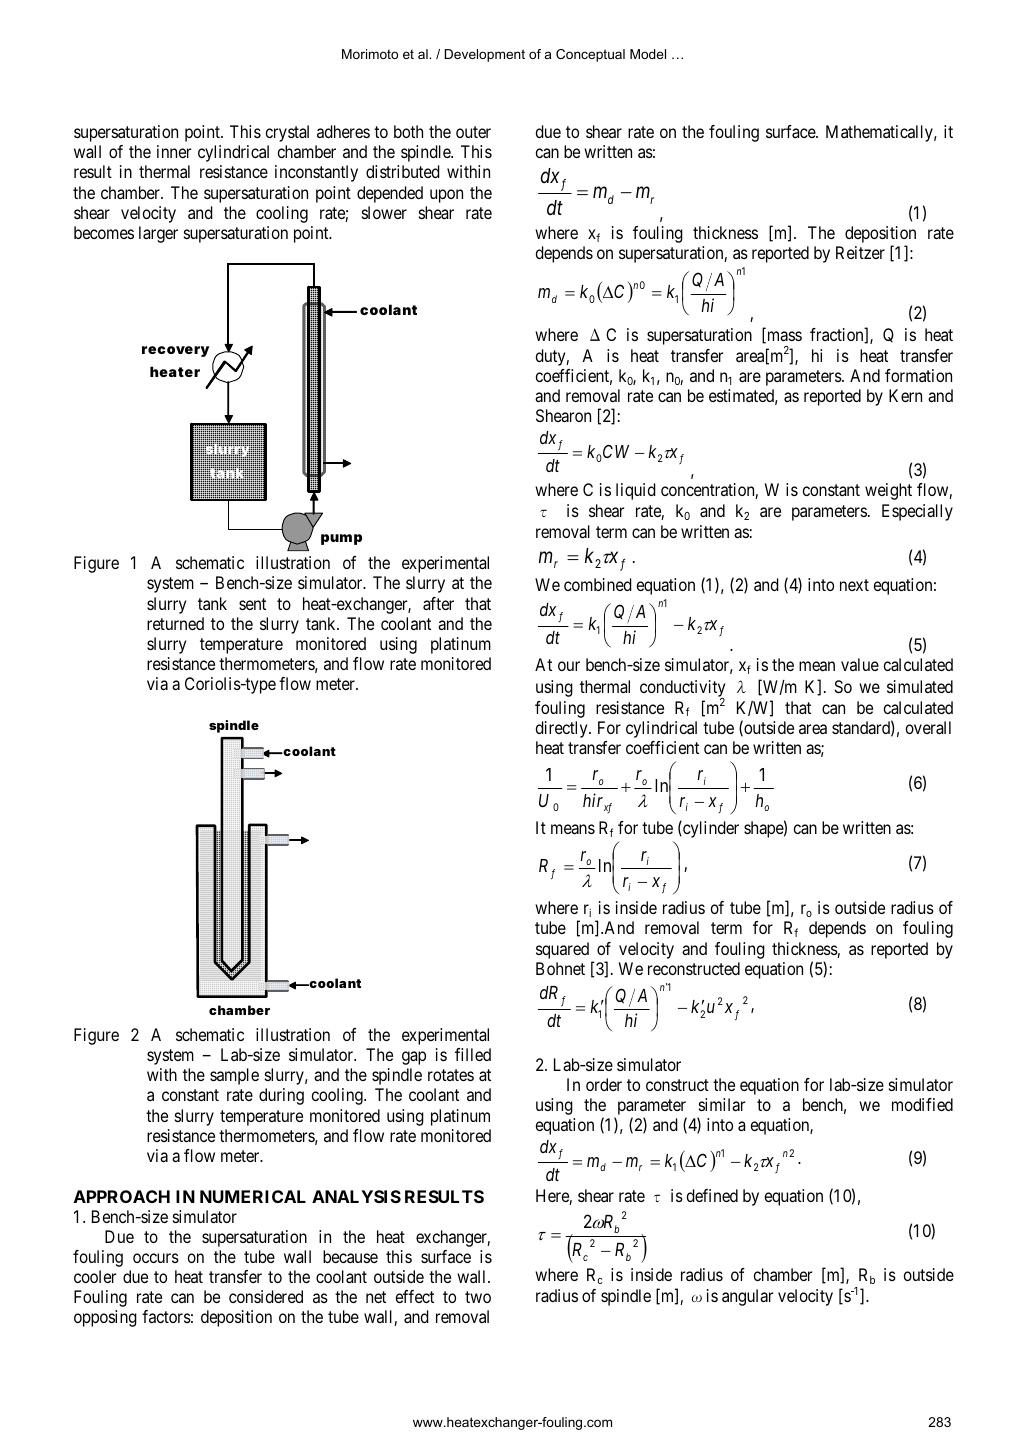  Describe the element at coordinates (562, 950) in the image. I see `squared` at that location.
